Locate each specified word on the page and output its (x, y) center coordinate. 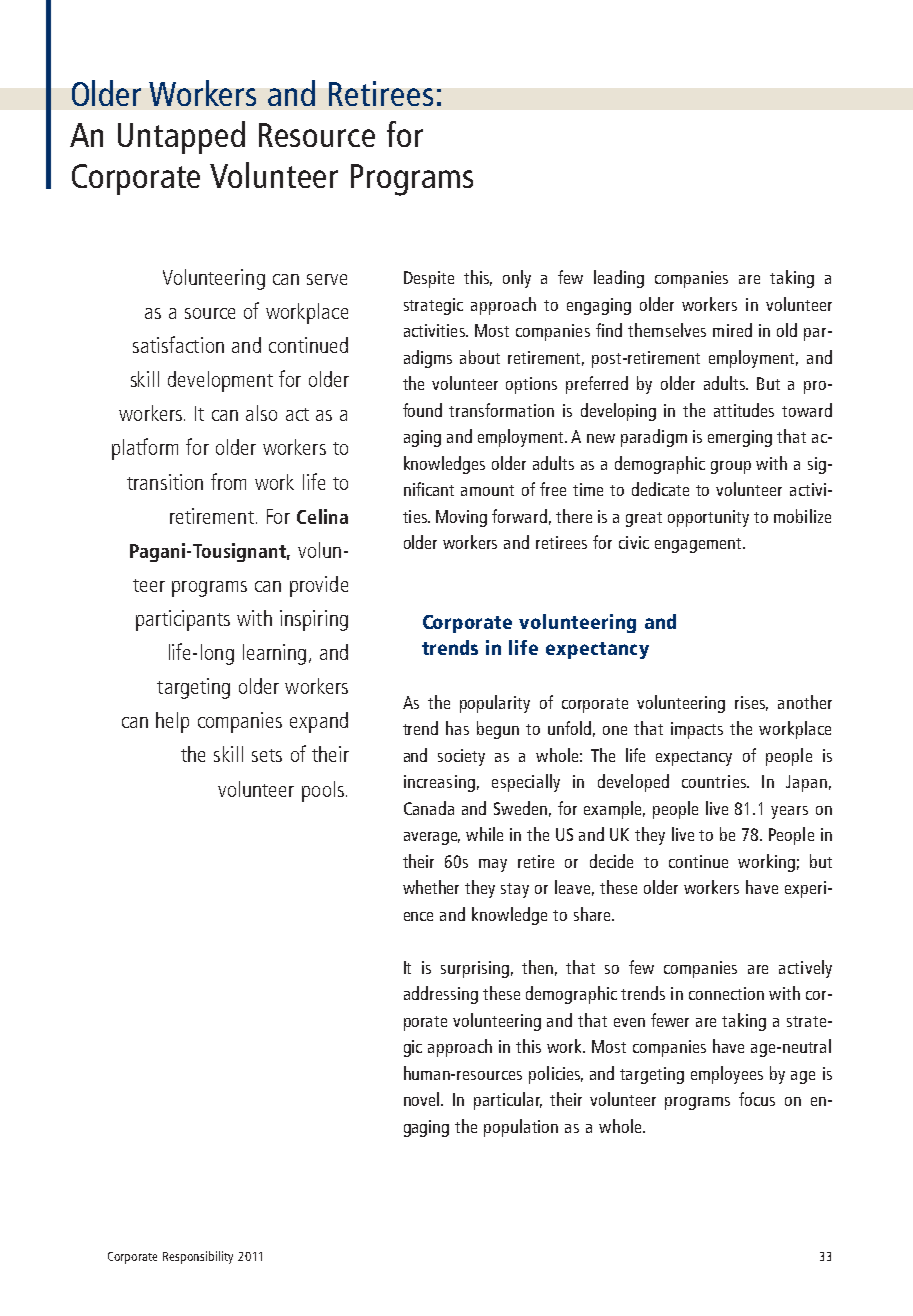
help (172, 722)
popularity (495, 704)
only (517, 279)
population (521, 1128)
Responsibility (198, 1257)
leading (619, 279)
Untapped (181, 137)
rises (751, 703)
